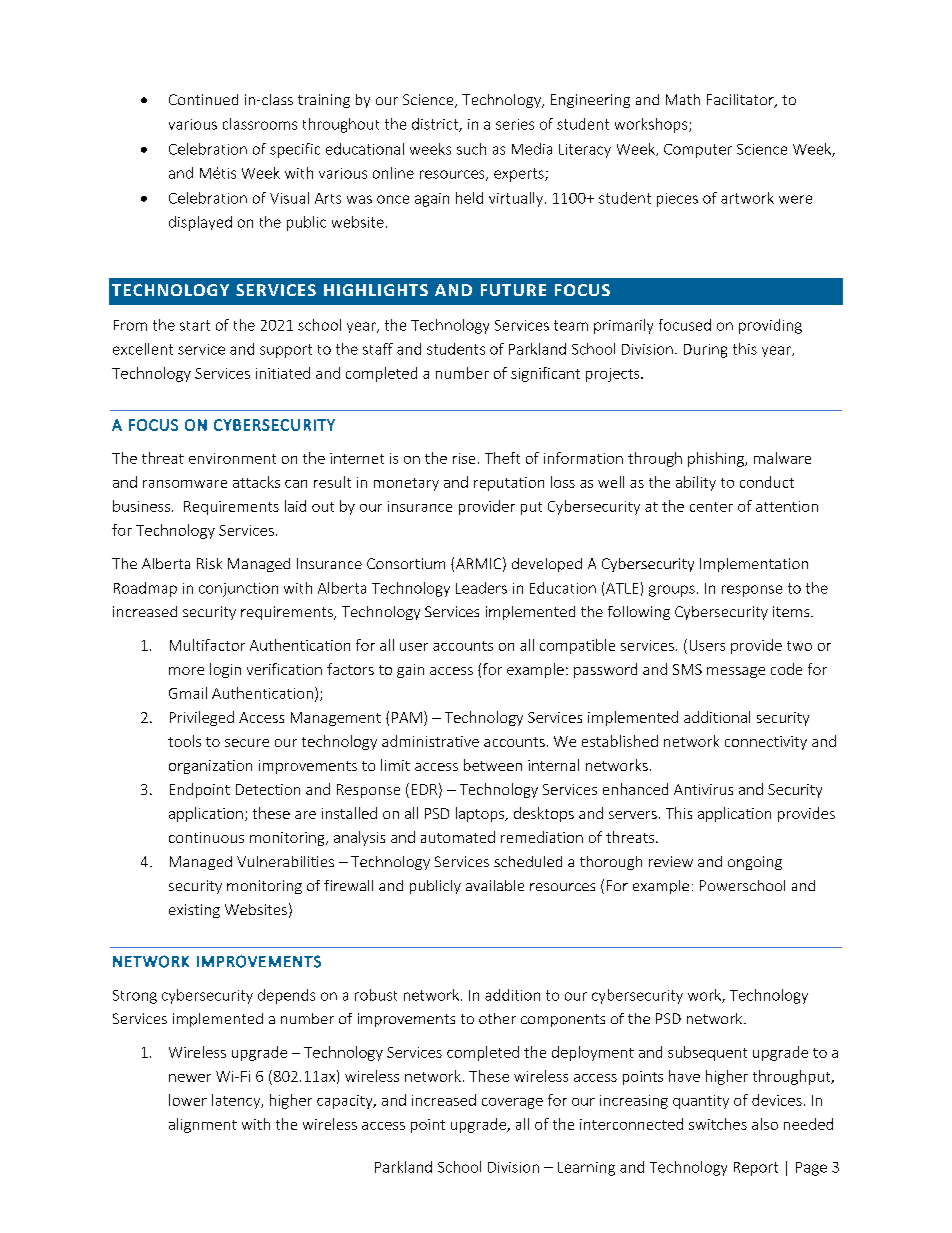 The width and height of the screenshot is (952, 1233). Describe the element at coordinates (481, 588) in the screenshot. I see `Leaders` at that location.
